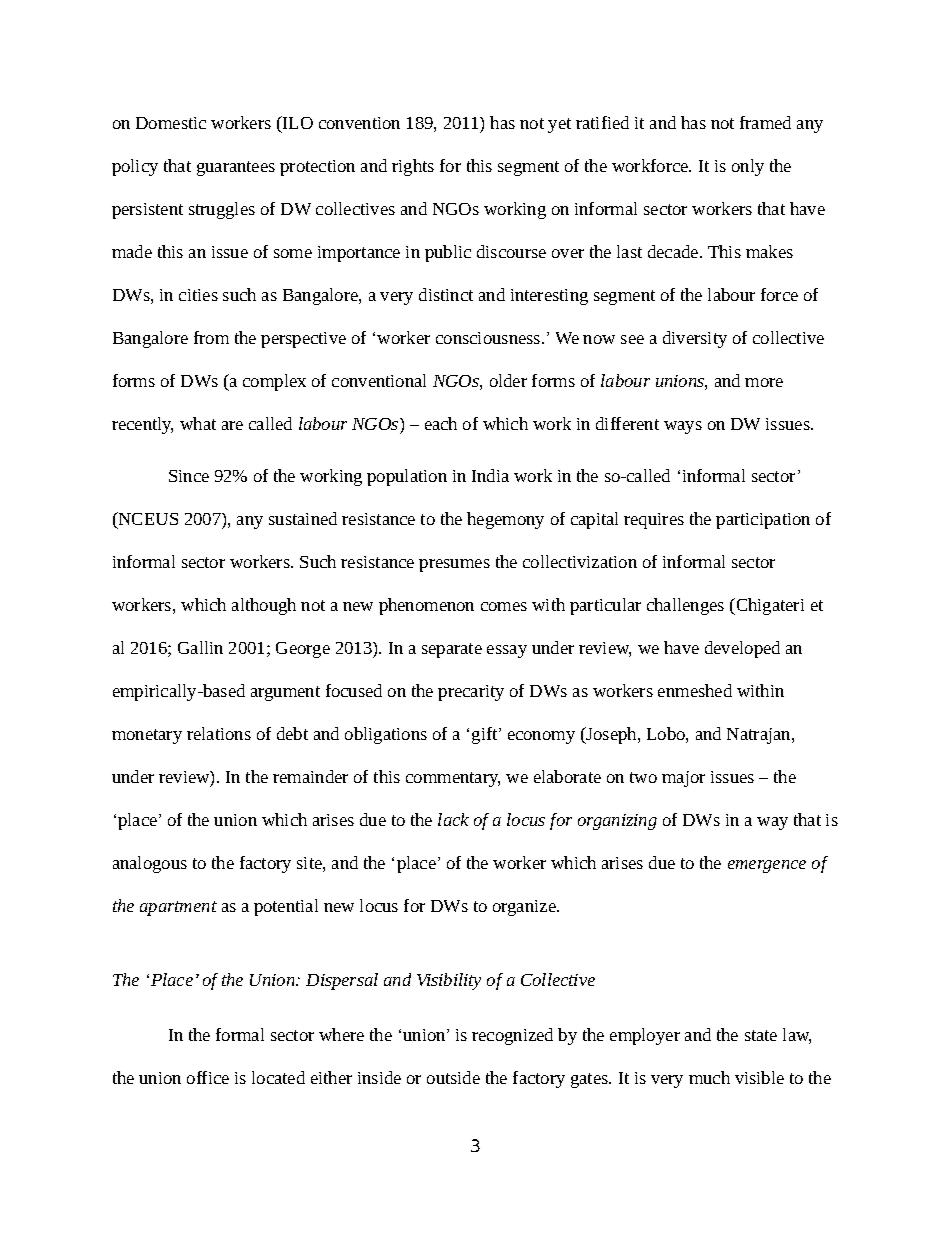 Image resolution: width=952 pixels, height=1233 pixels. I want to click on much, so click(709, 1077).
